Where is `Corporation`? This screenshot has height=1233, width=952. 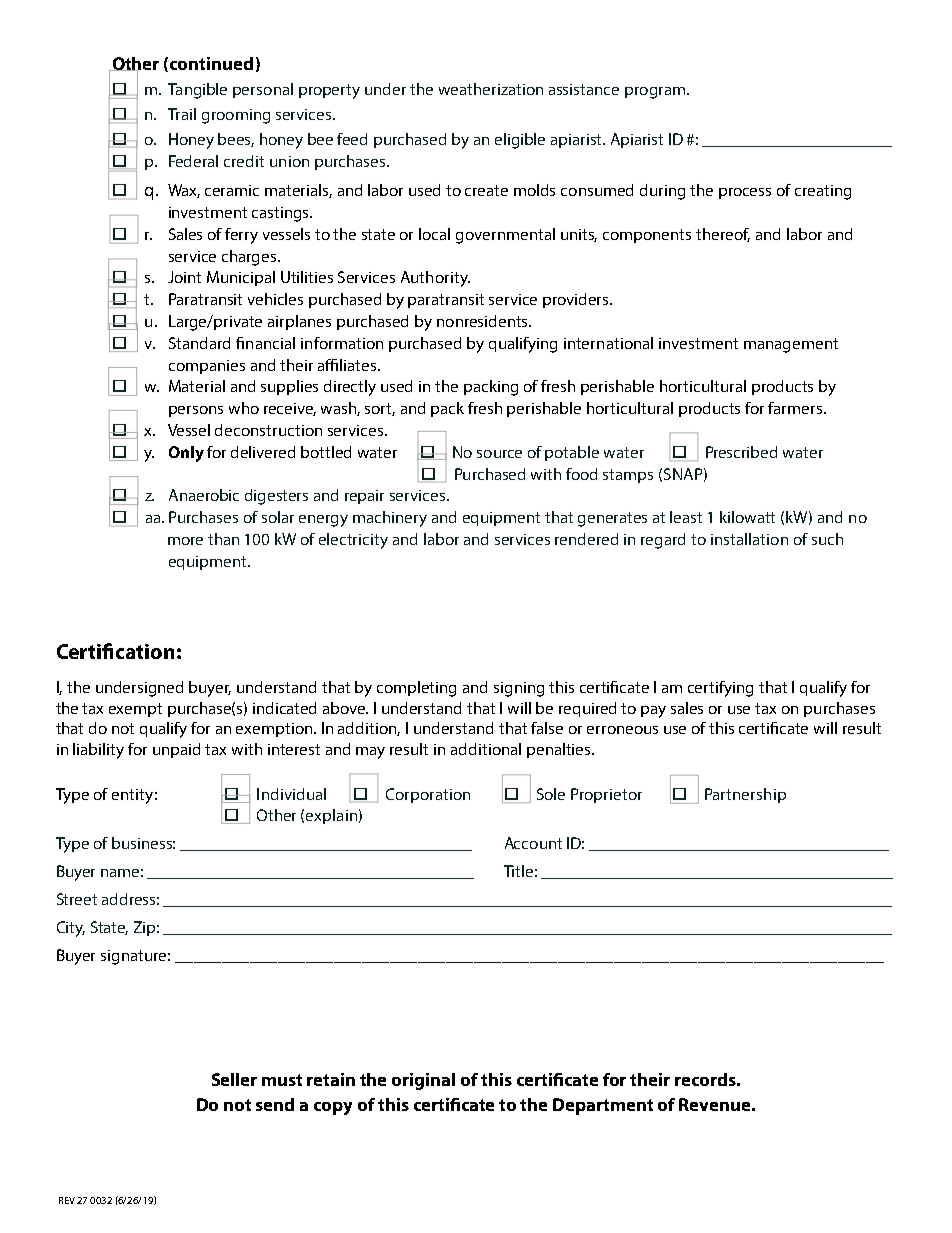
Corporation is located at coordinates (428, 795).
